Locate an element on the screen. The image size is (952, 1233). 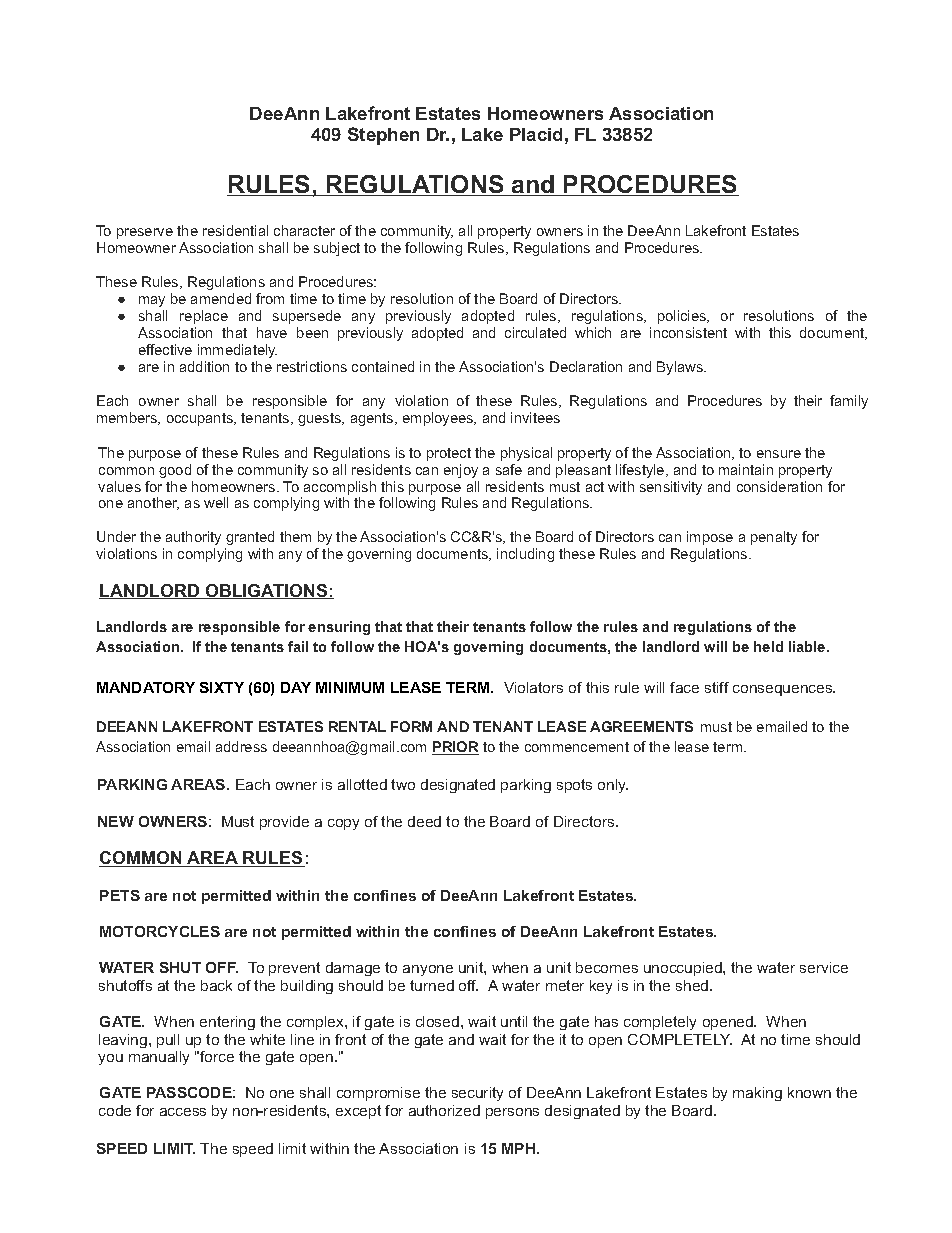
policies is located at coordinates (683, 317).
